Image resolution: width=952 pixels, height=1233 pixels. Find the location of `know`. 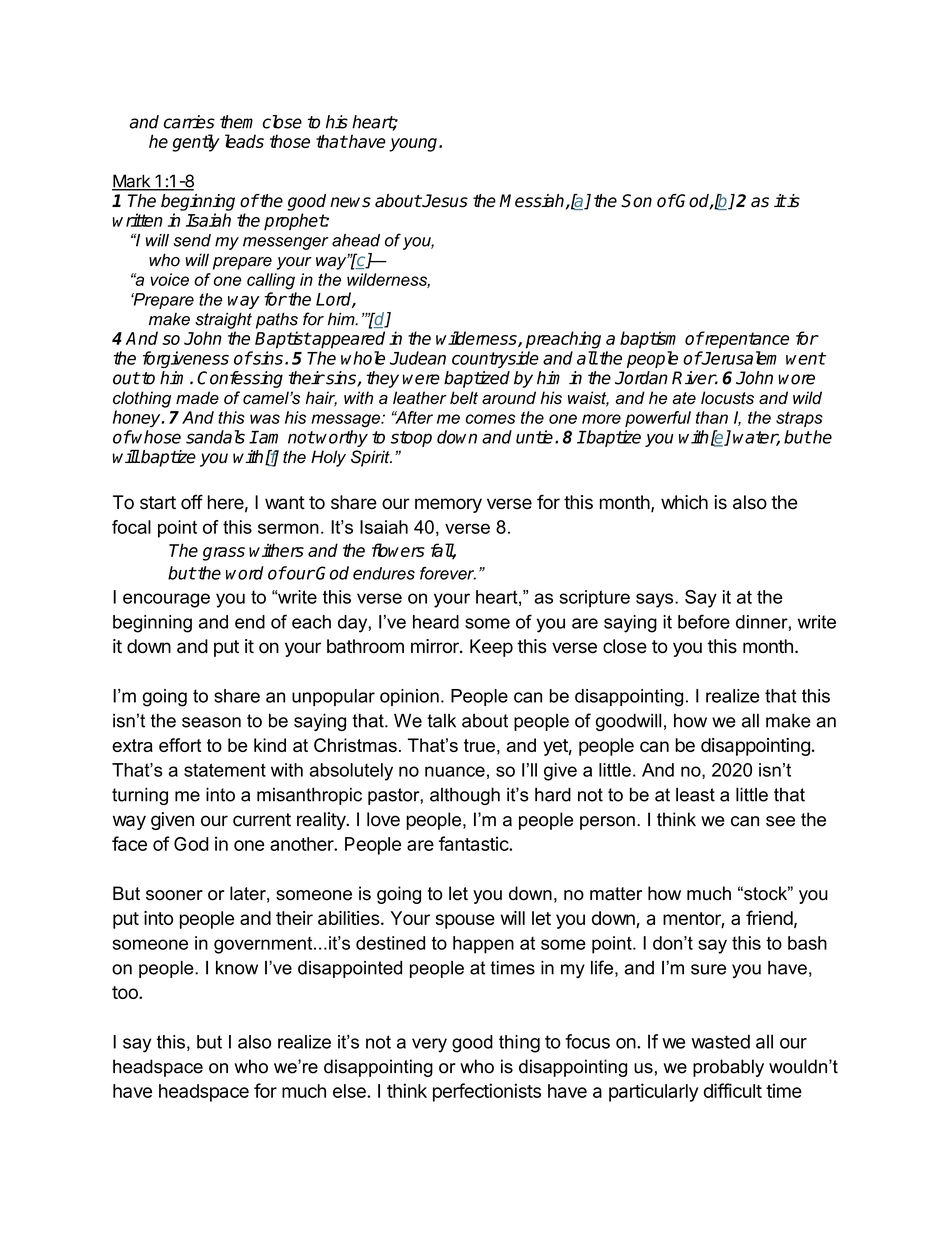

know is located at coordinates (237, 968).
